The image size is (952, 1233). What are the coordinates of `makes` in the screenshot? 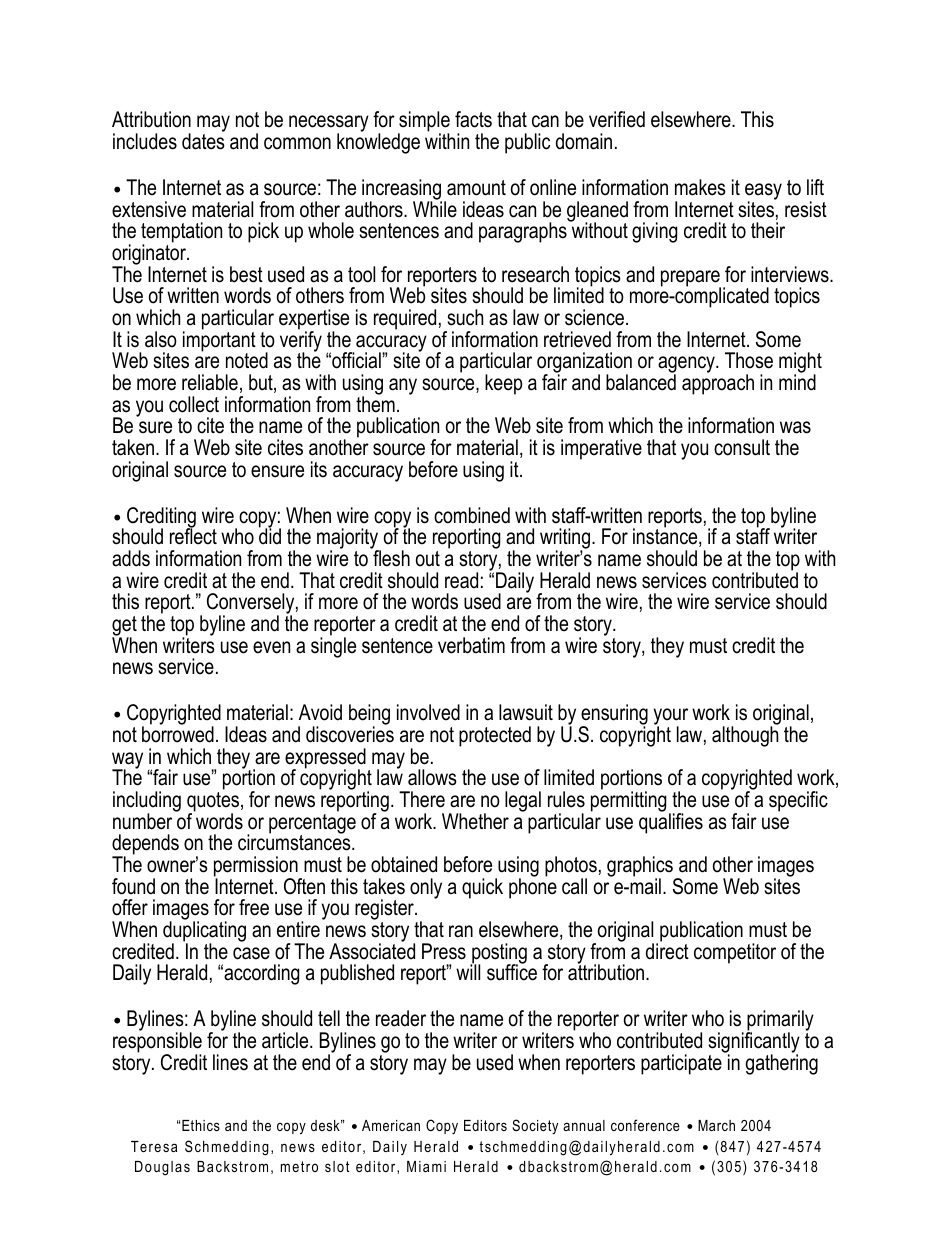 It's located at (700, 187).
